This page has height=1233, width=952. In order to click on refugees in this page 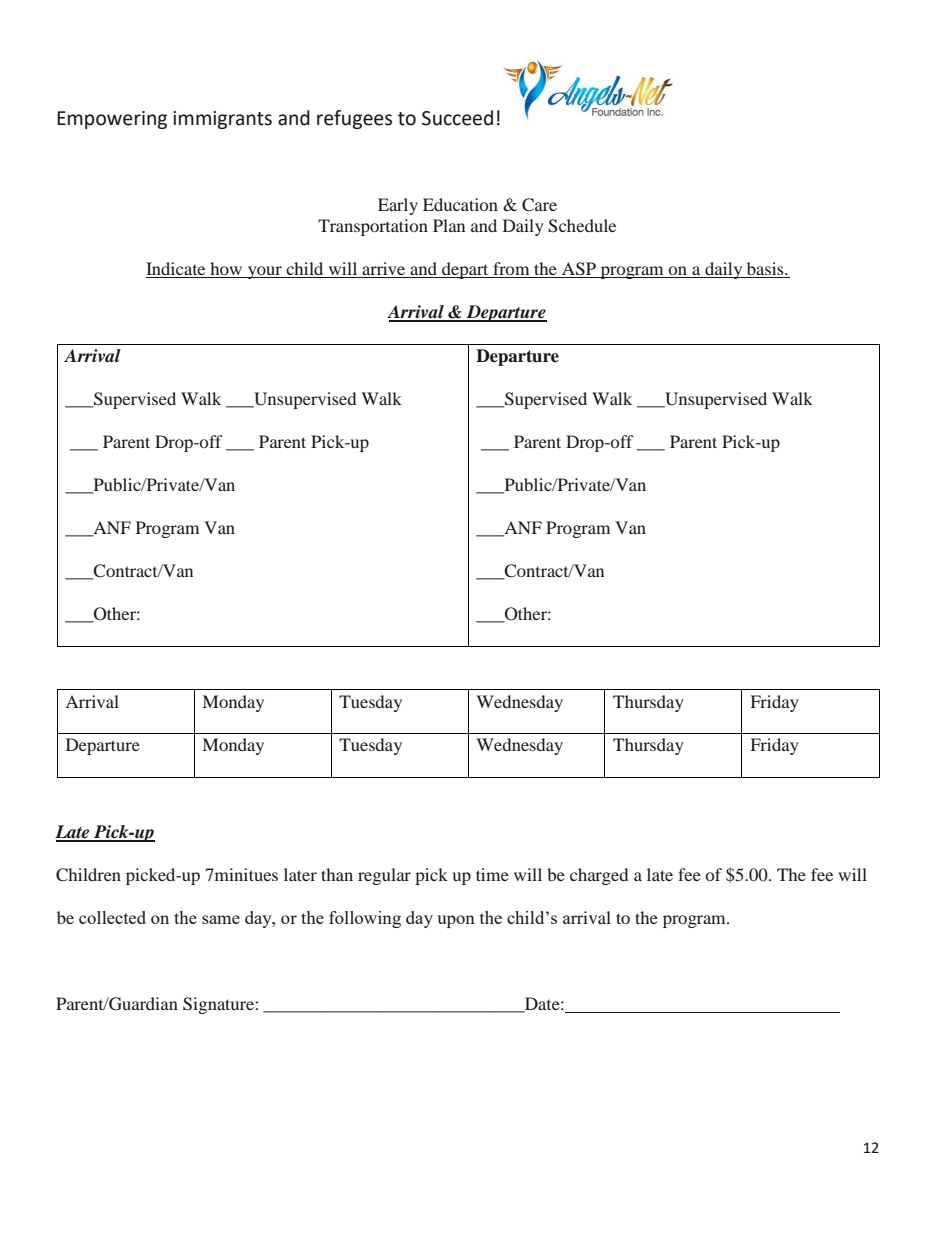, I will do `click(354, 119)`.
